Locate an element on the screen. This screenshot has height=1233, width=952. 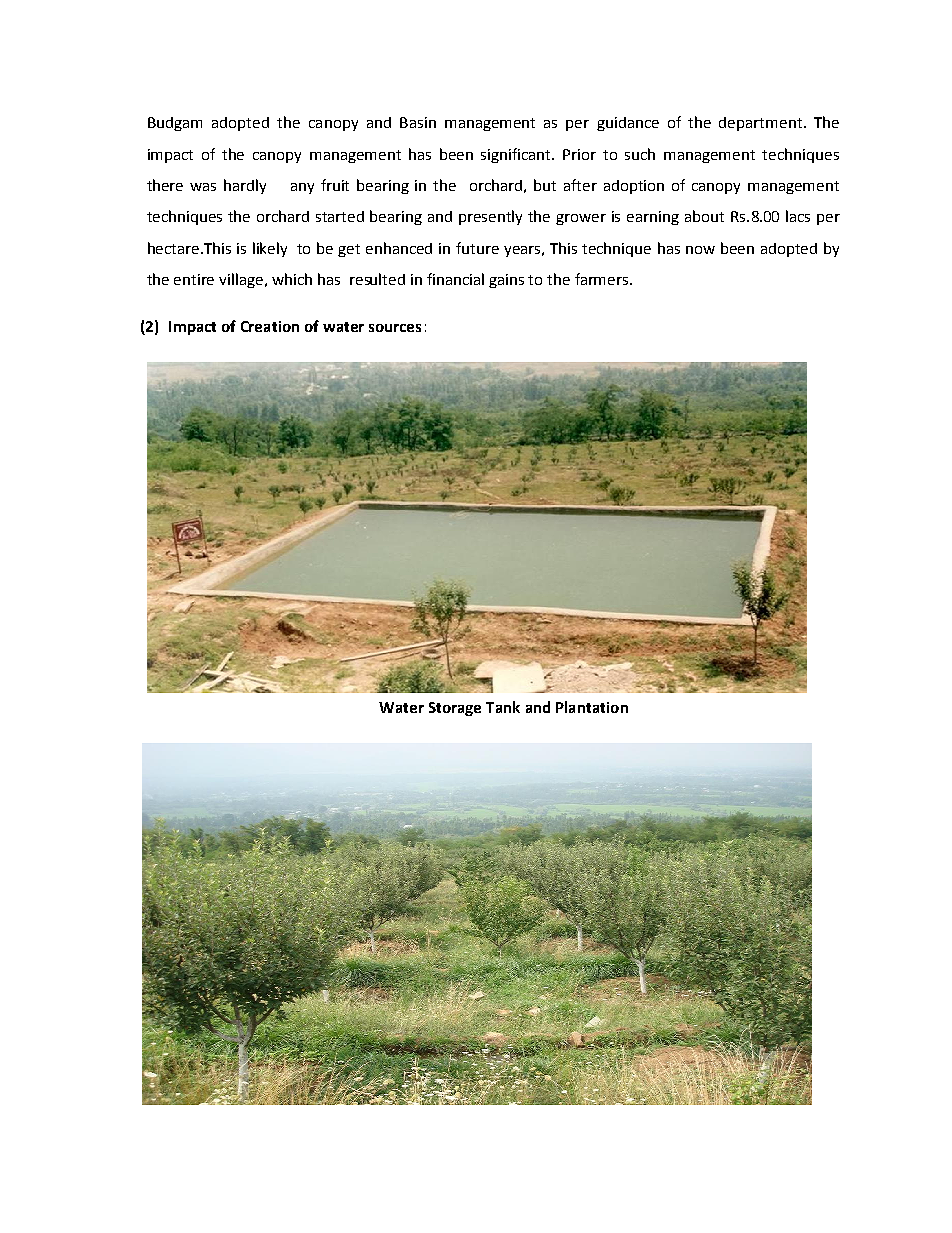
Tank is located at coordinates (503, 707).
